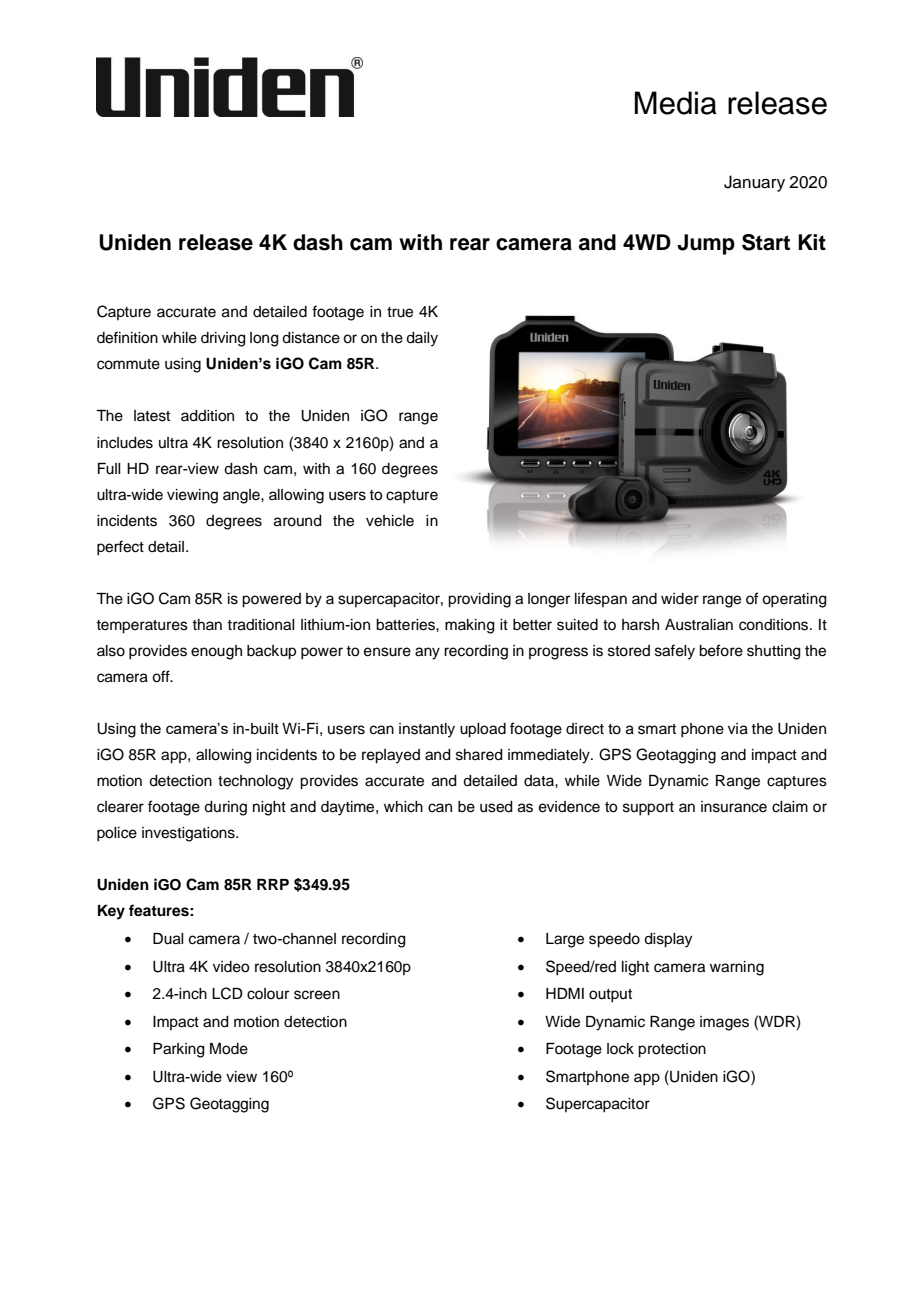 The image size is (924, 1308). Describe the element at coordinates (207, 624) in the image. I see `than` at that location.
